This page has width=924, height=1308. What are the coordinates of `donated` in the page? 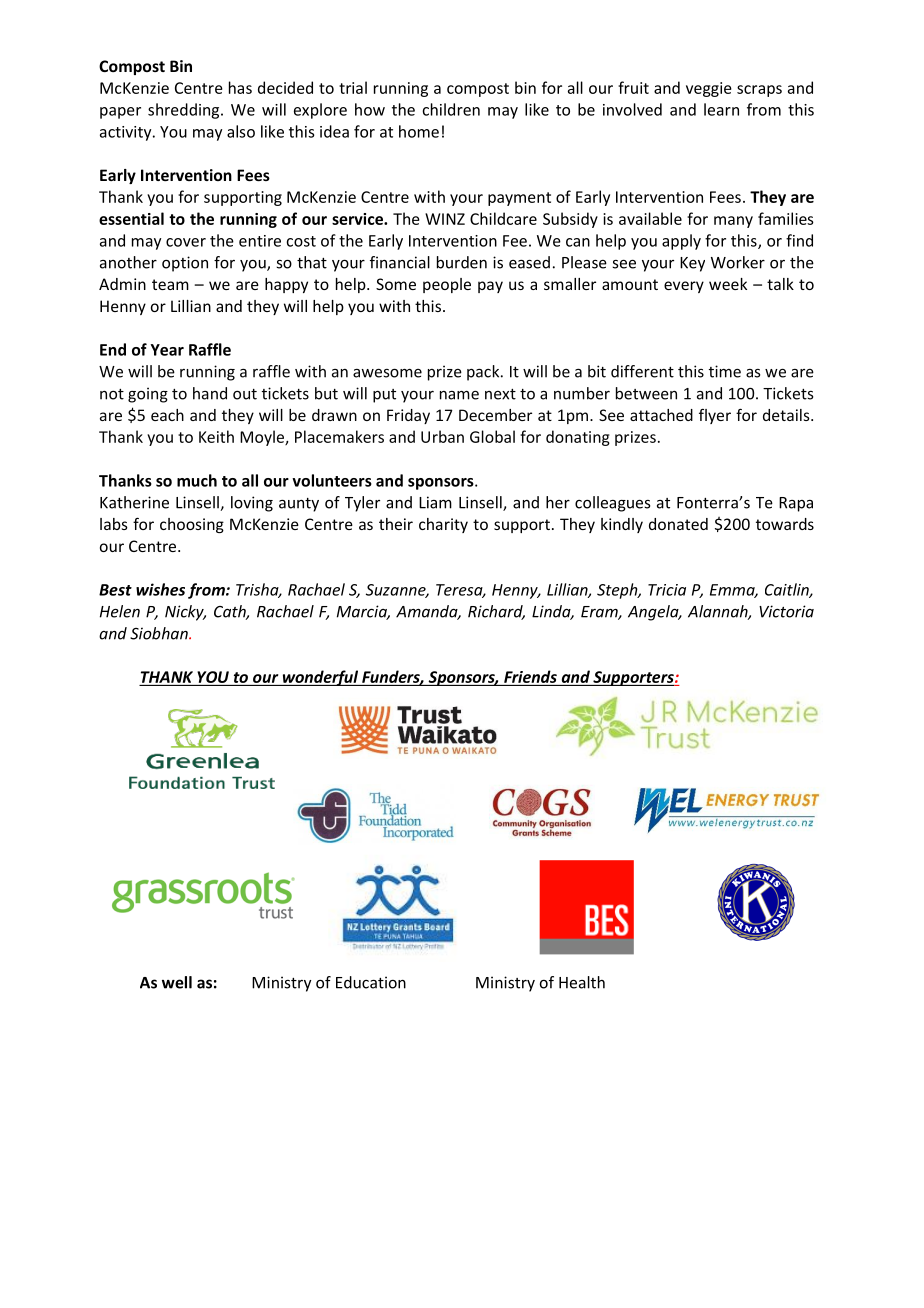 It's located at (678, 524).
